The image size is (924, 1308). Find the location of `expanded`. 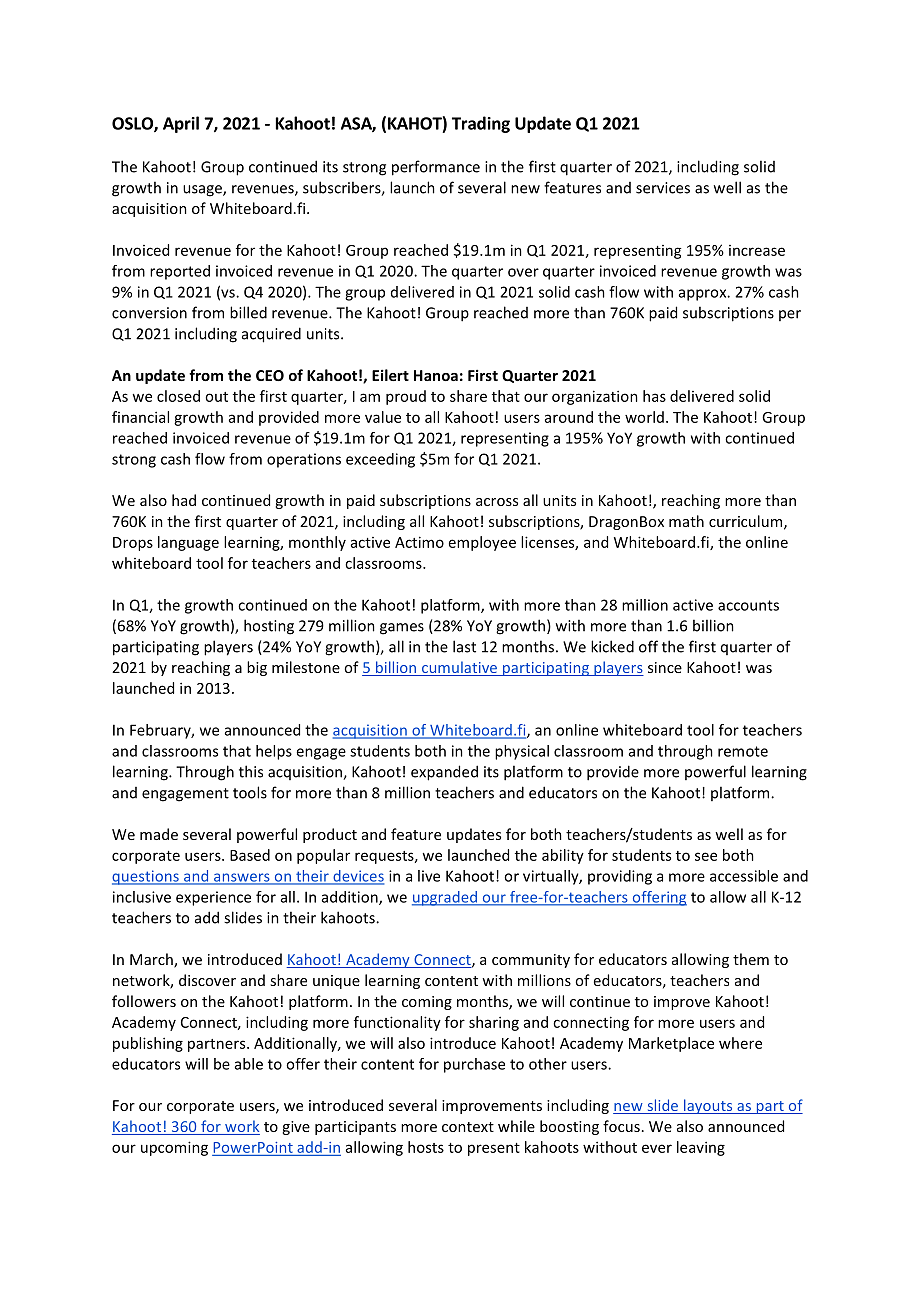

expanded is located at coordinates (444, 773).
